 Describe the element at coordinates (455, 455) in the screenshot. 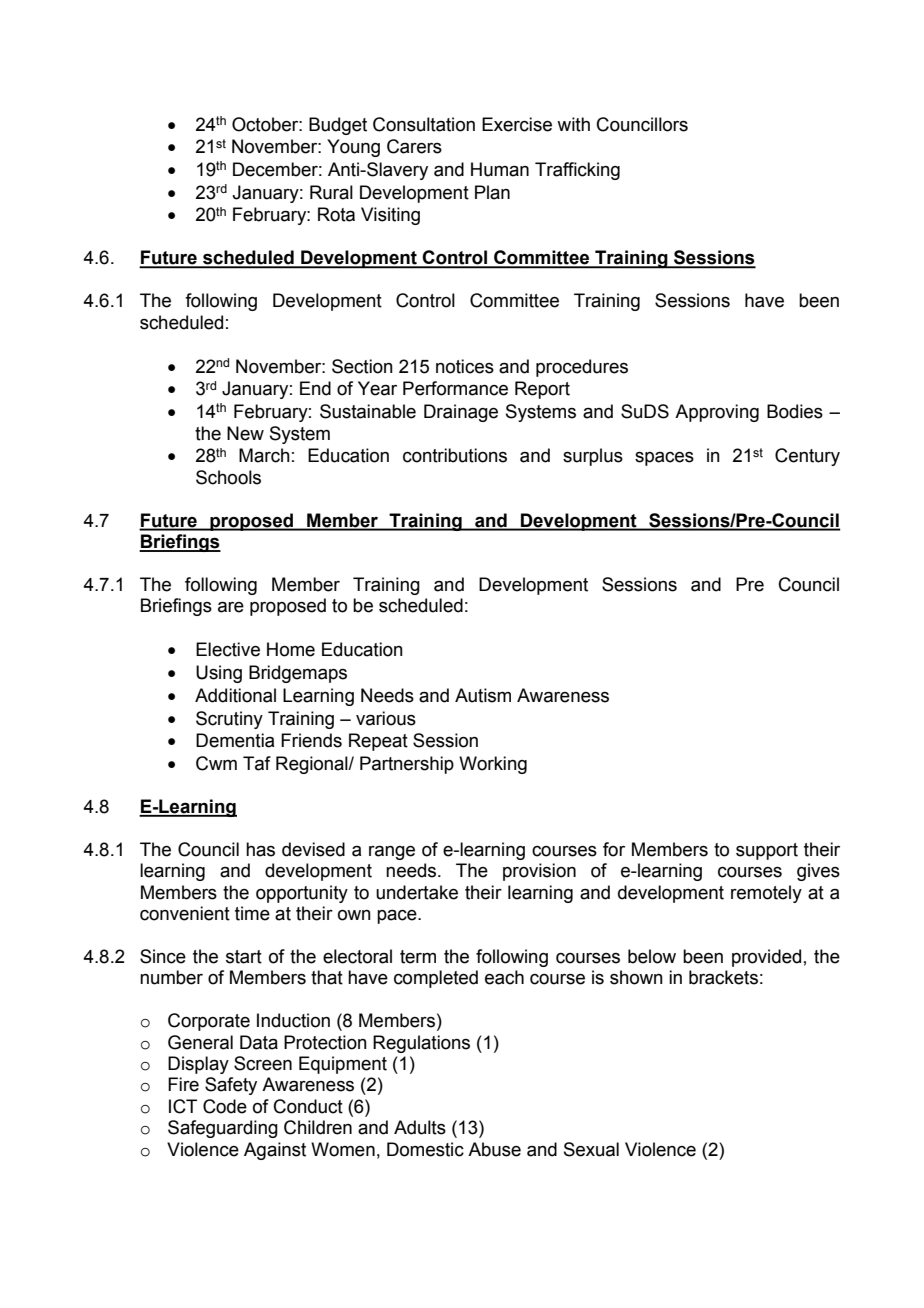

I see `contributions` at that location.
